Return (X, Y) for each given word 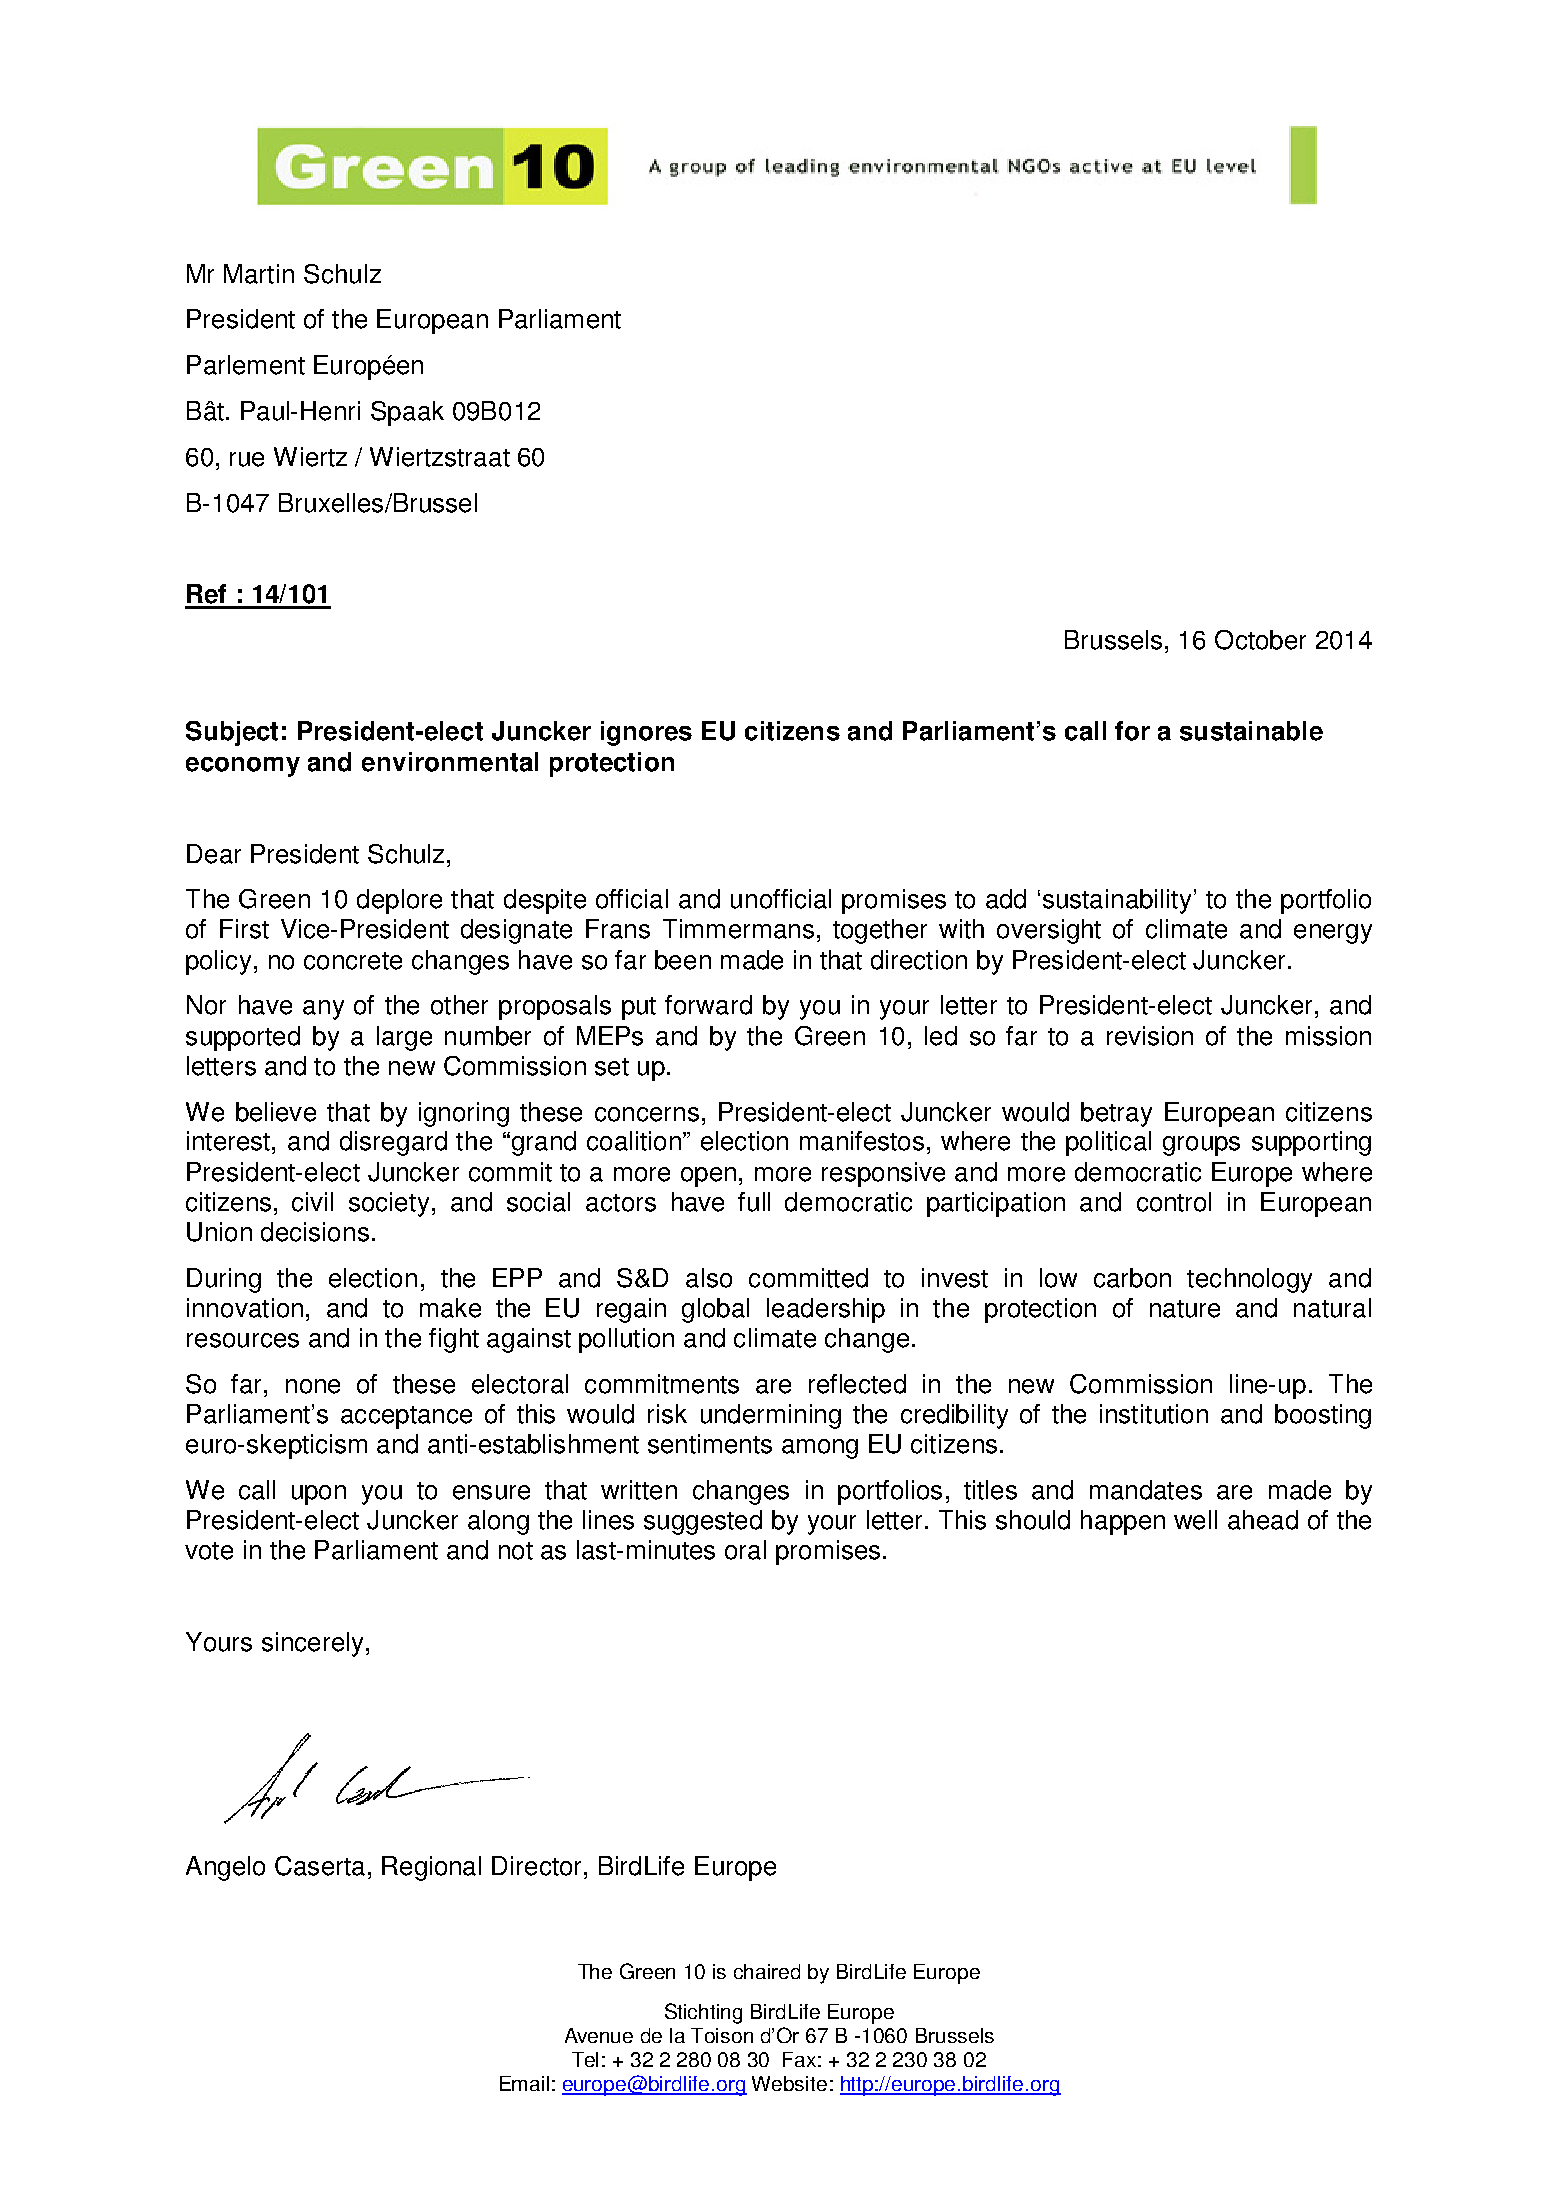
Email (524, 2083)
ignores (646, 733)
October (1260, 640)
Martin (259, 274)
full (754, 1202)
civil (312, 1202)
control (1174, 1202)
